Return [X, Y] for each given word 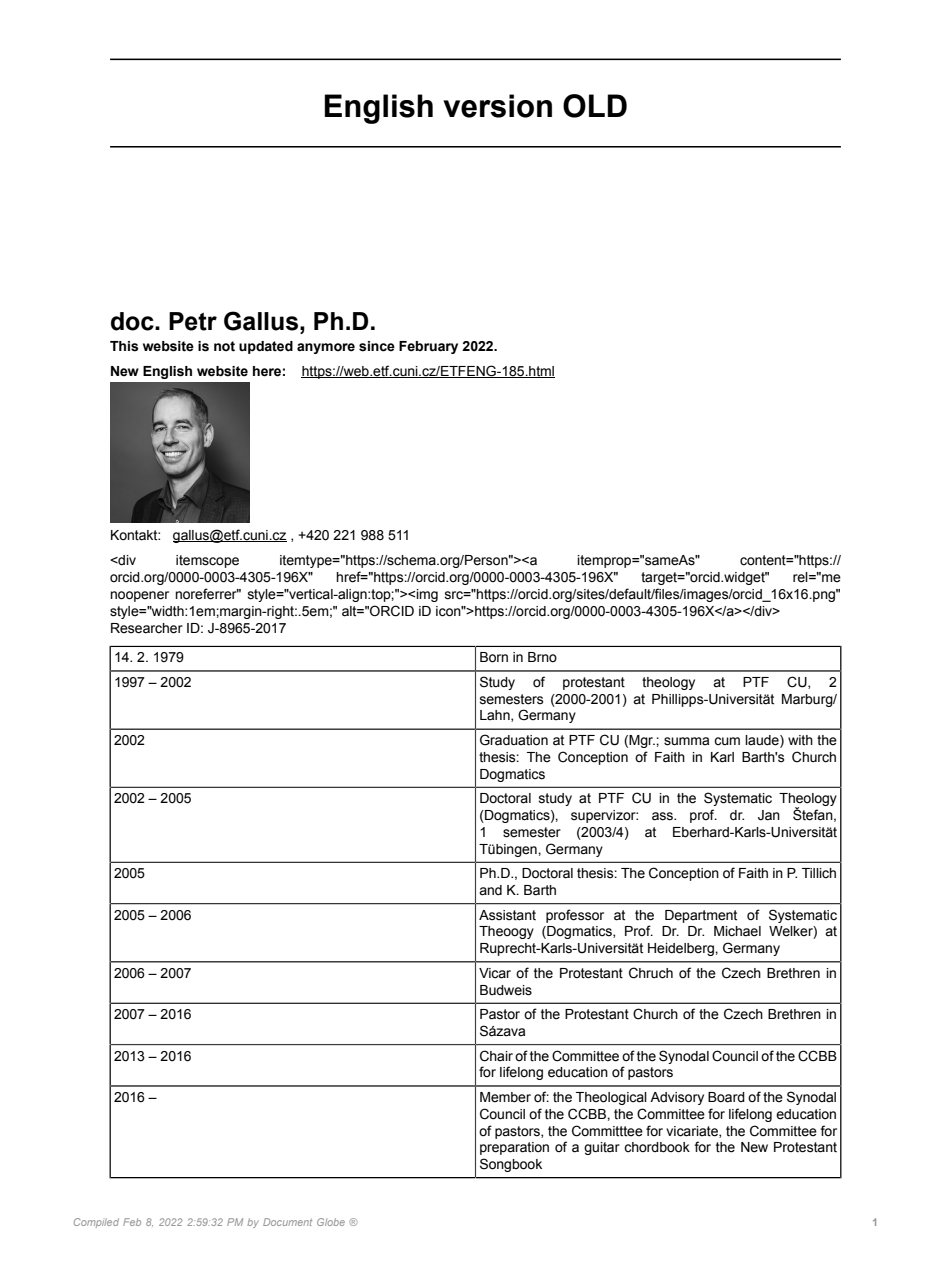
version [497, 106]
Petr [193, 321]
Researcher [147, 628]
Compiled [96, 1223]
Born [494, 657]
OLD [595, 106]
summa [686, 741]
